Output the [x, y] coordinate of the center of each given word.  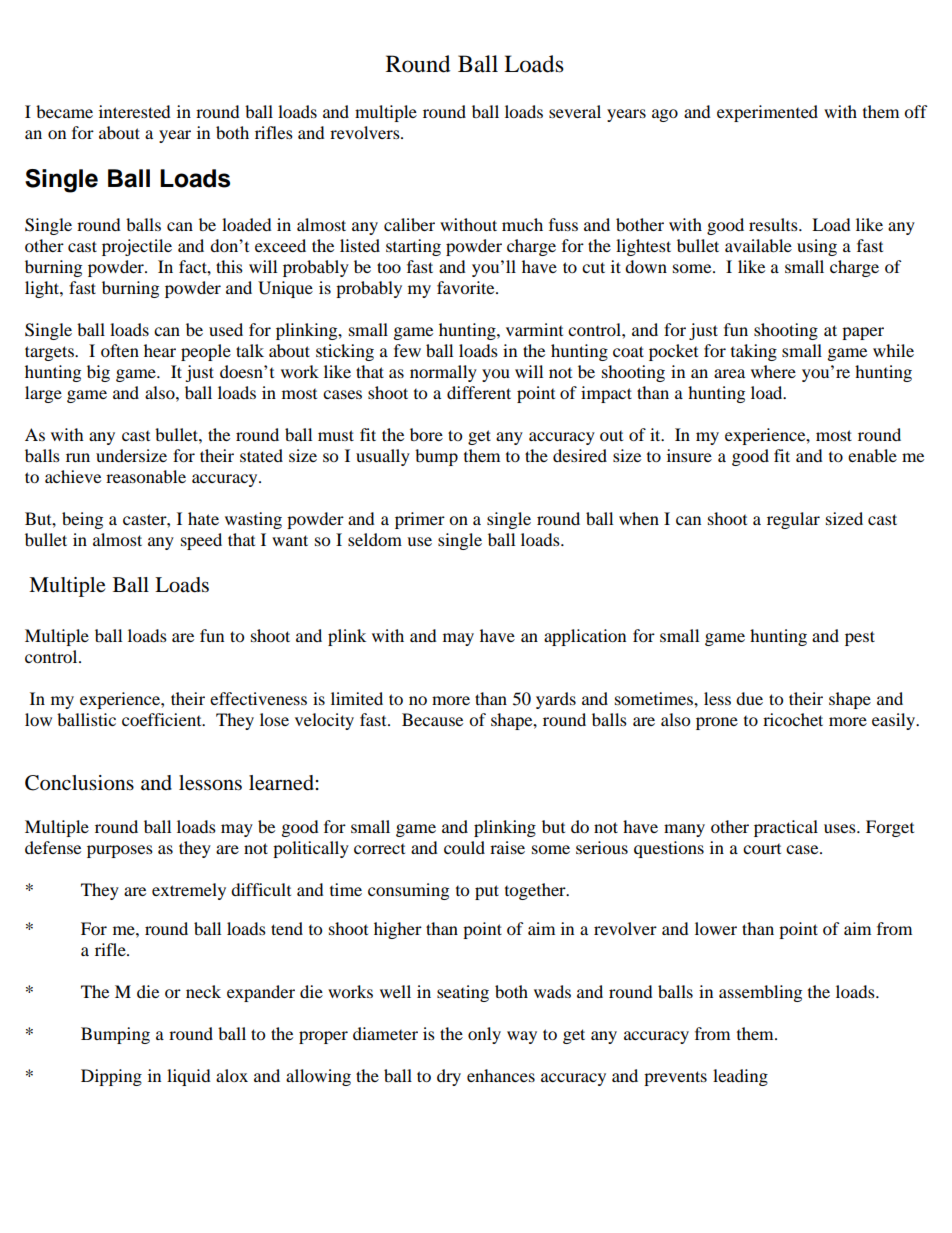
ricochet [793, 719]
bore [426, 434]
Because [432, 719]
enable [872, 455]
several [575, 111]
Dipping [111, 1077]
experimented [767, 113]
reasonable [146, 476]
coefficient [163, 719]
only [484, 1035]
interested [135, 111]
